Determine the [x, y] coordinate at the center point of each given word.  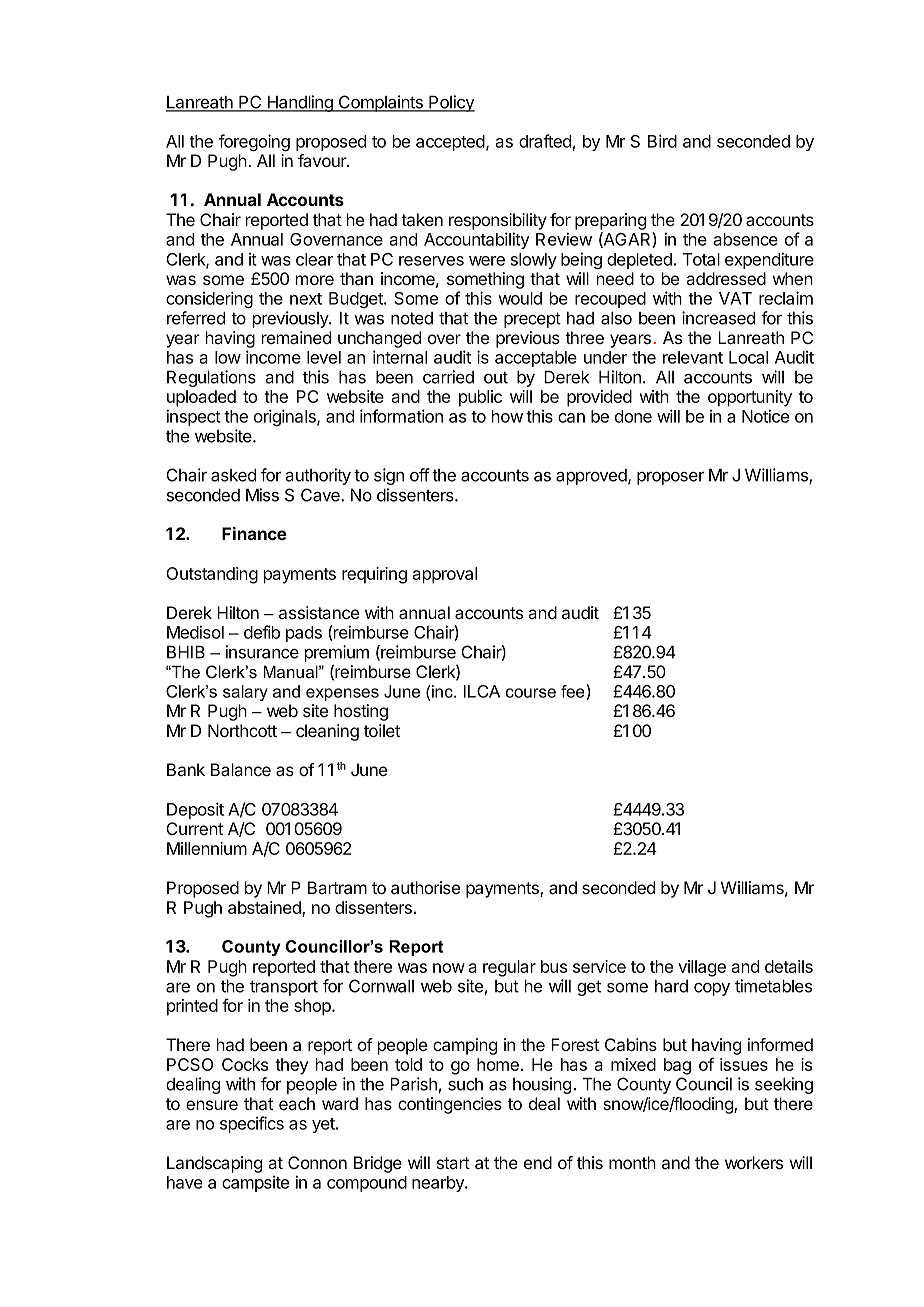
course [531, 693]
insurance [262, 652]
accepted [450, 143]
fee [574, 692]
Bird [662, 141]
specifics [252, 1124]
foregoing [254, 142]
